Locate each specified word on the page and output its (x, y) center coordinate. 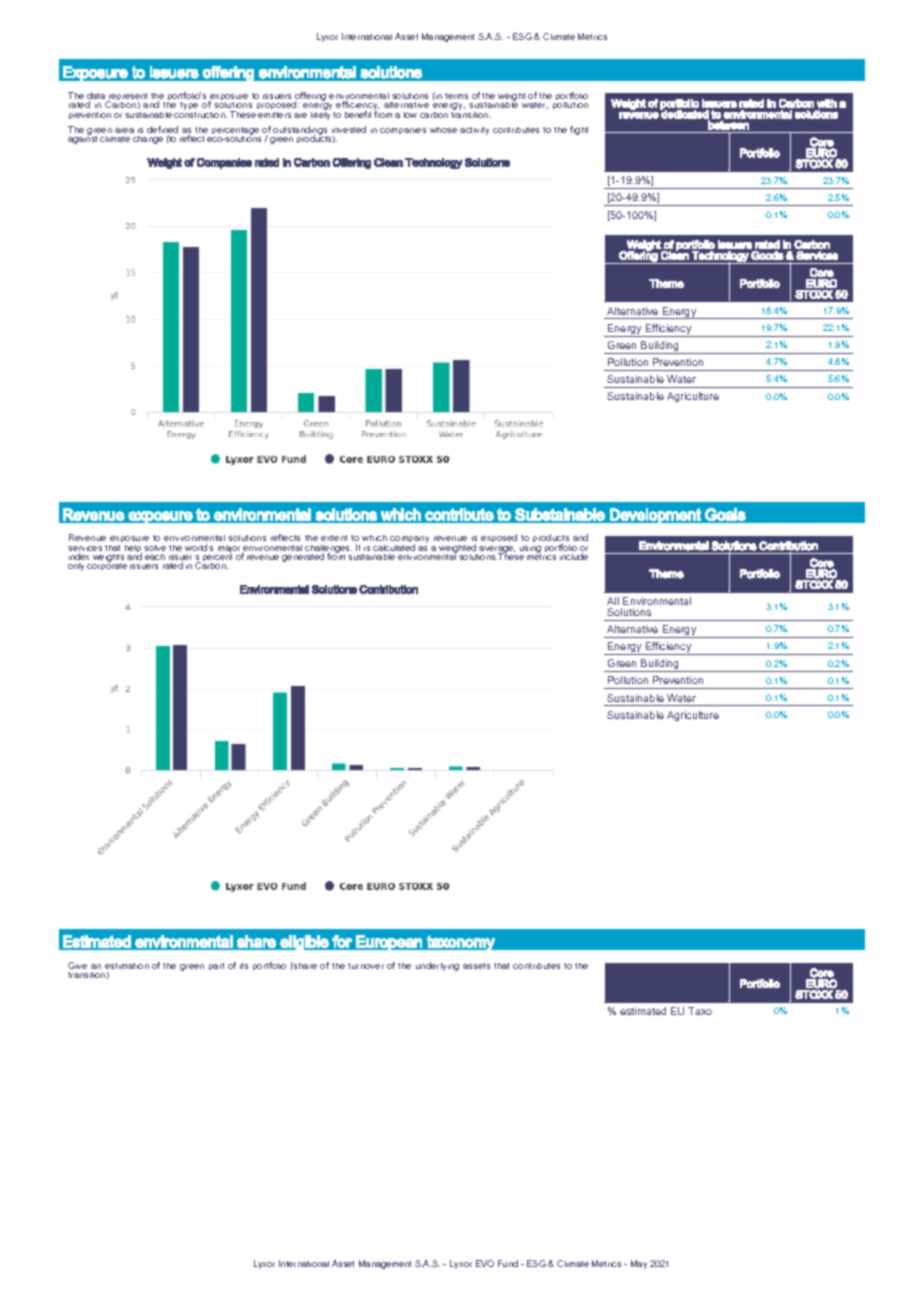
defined (162, 131)
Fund (508, 1263)
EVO (485, 1263)
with (827, 103)
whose (443, 130)
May (639, 1264)
